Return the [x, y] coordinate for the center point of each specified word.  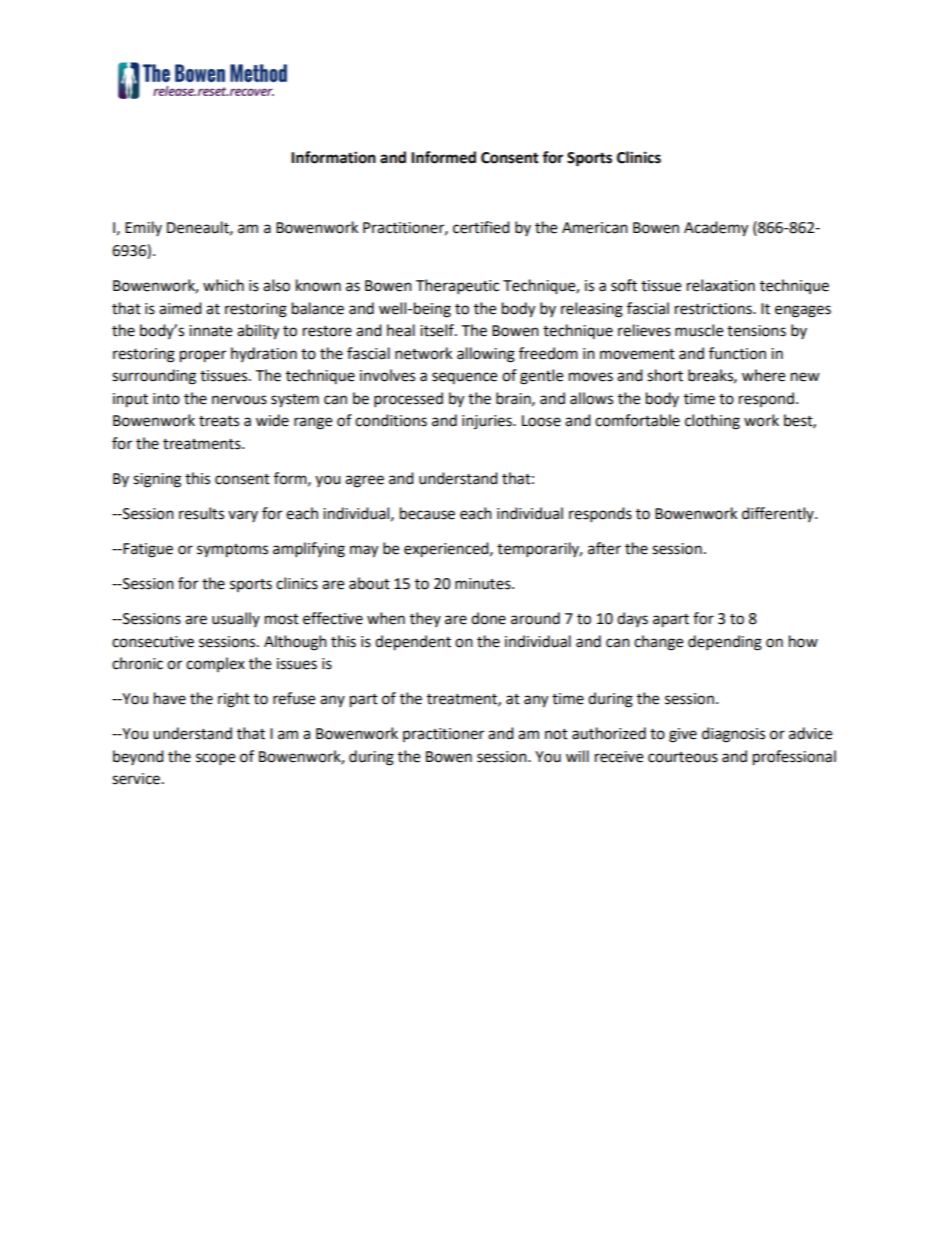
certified [481, 227]
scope [215, 759]
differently [779, 514]
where [763, 375]
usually [236, 619]
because [427, 513]
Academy [716, 229]
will [577, 756]
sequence [464, 378]
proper [203, 356]
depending [725, 643]
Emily [143, 228]
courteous [683, 757]
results [201, 513]
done [488, 618]
